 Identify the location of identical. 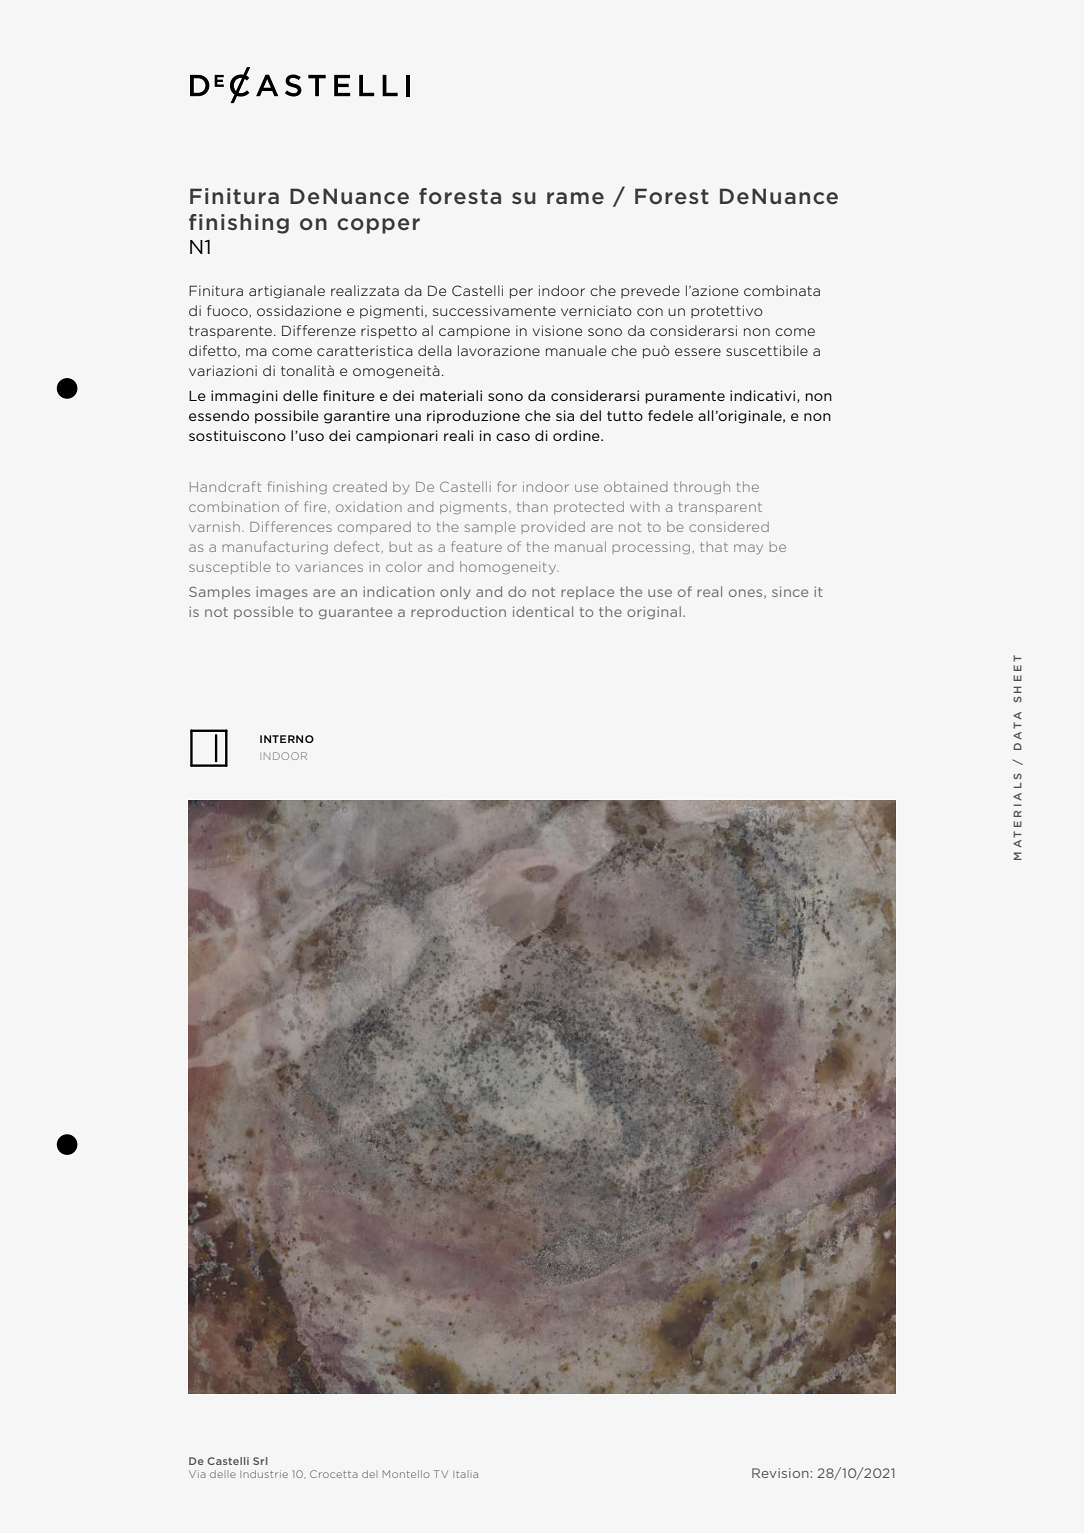
(543, 611).
